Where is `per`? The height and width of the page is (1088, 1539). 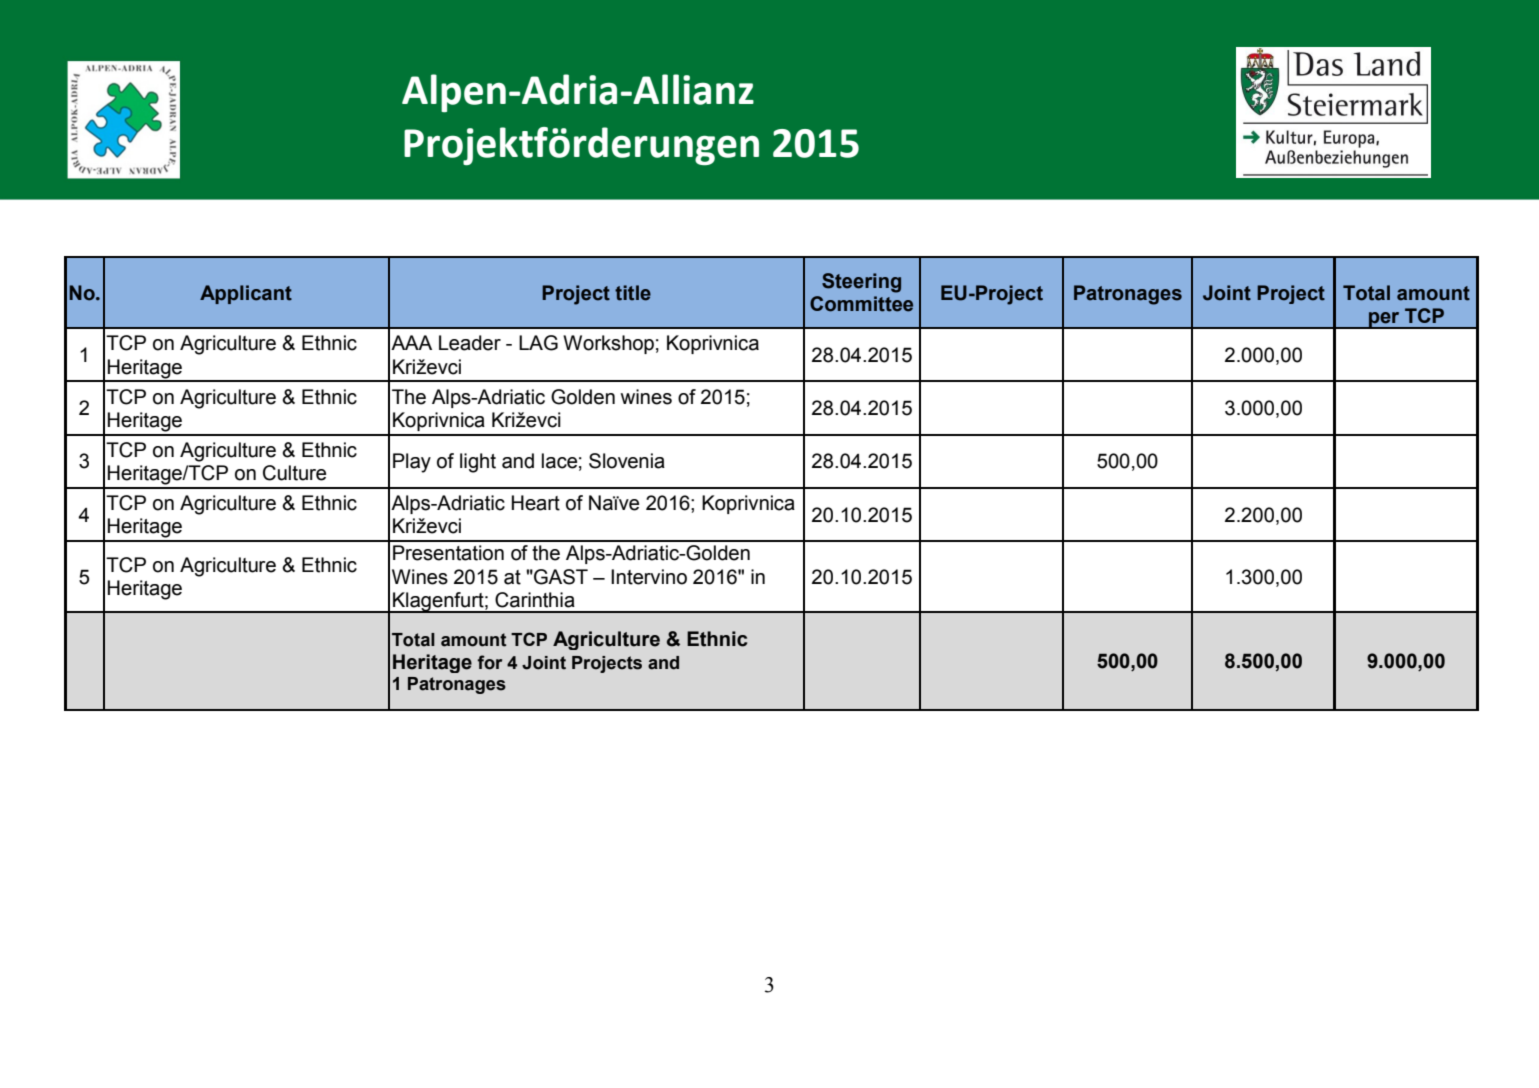 per is located at coordinates (1384, 320).
